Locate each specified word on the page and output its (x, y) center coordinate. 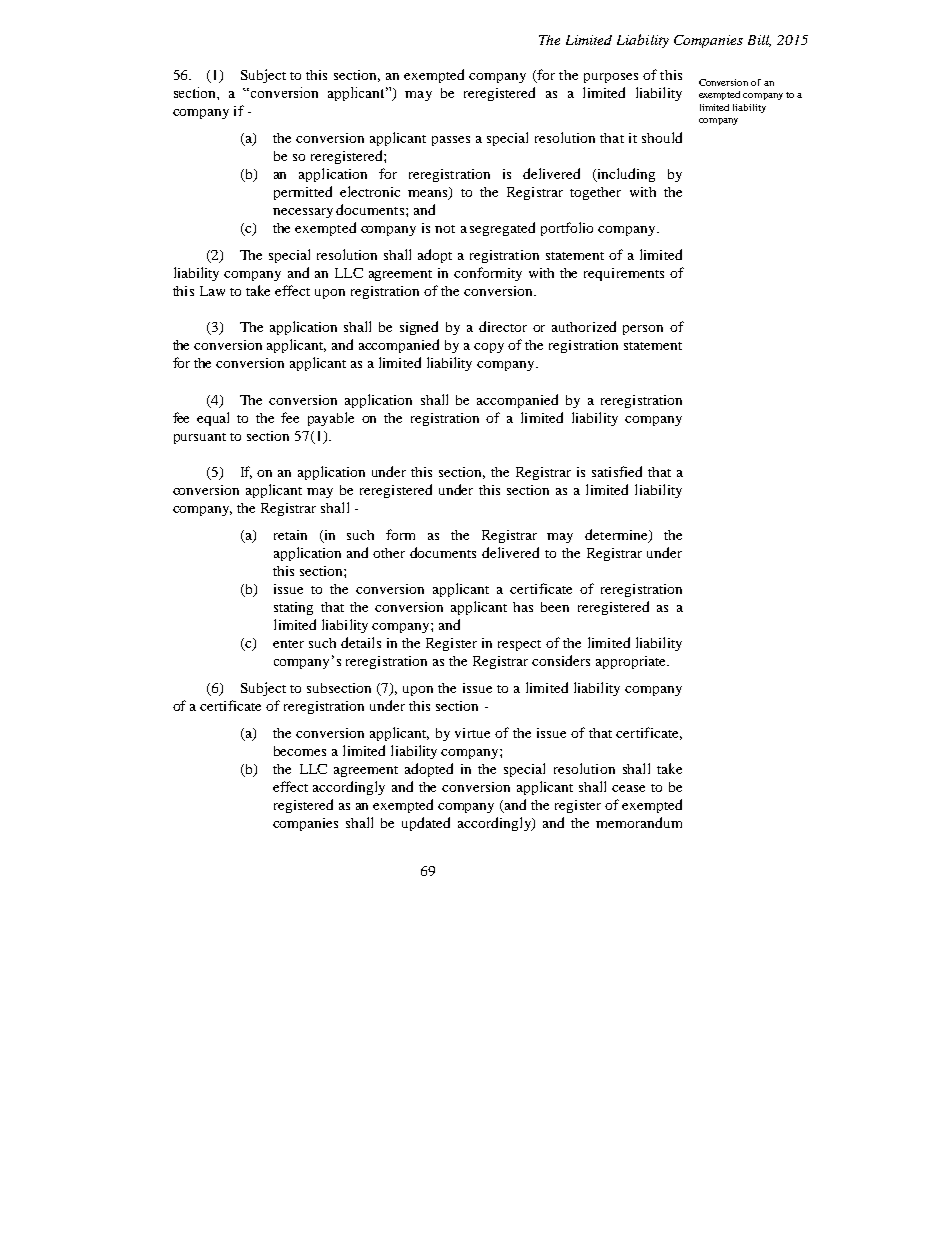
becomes (300, 751)
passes (451, 141)
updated (426, 824)
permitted (303, 193)
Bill (759, 41)
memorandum (639, 822)
